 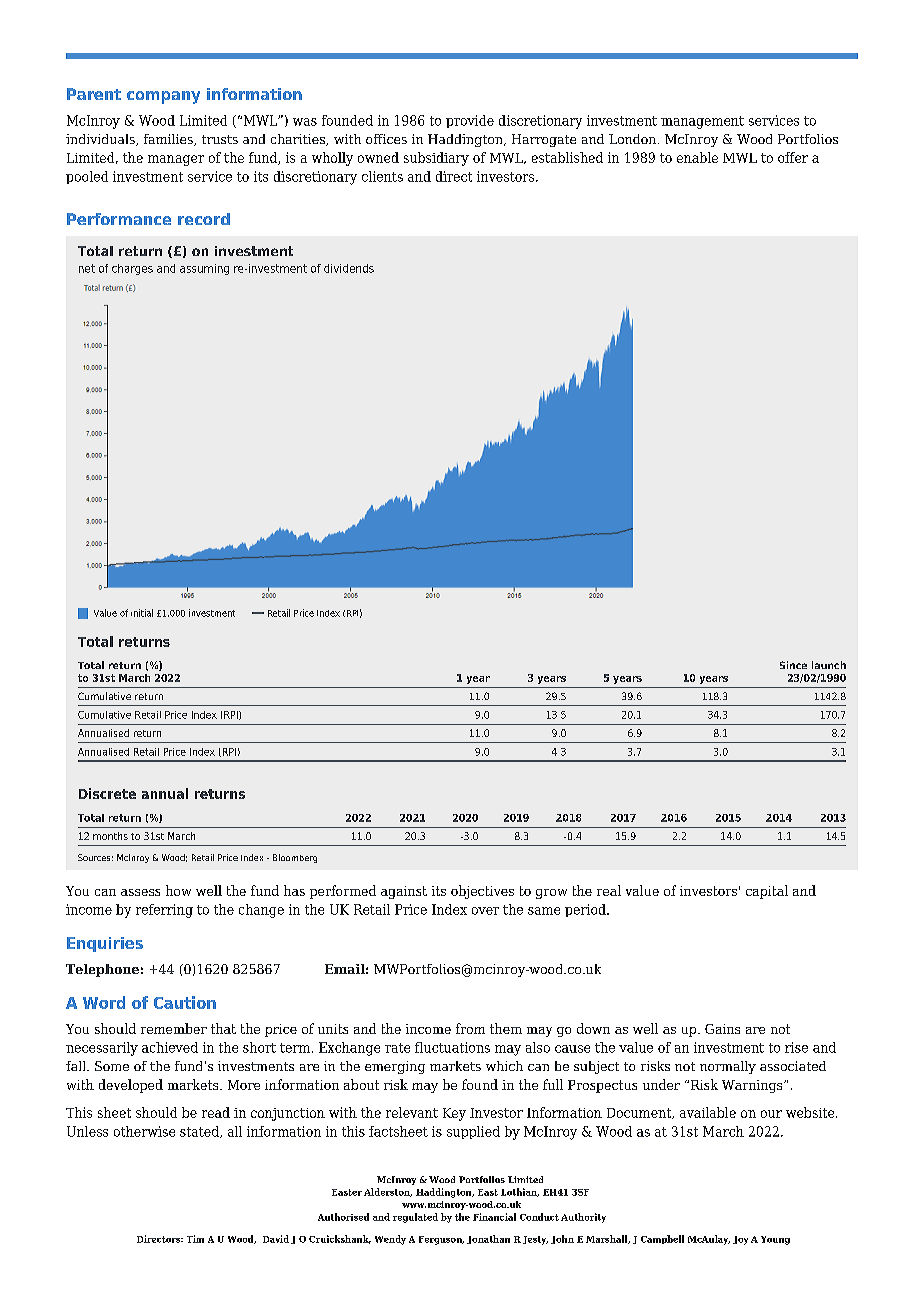 What do you see at coordinates (482, 892) in the document?
I see `objectives` at bounding box center [482, 892].
